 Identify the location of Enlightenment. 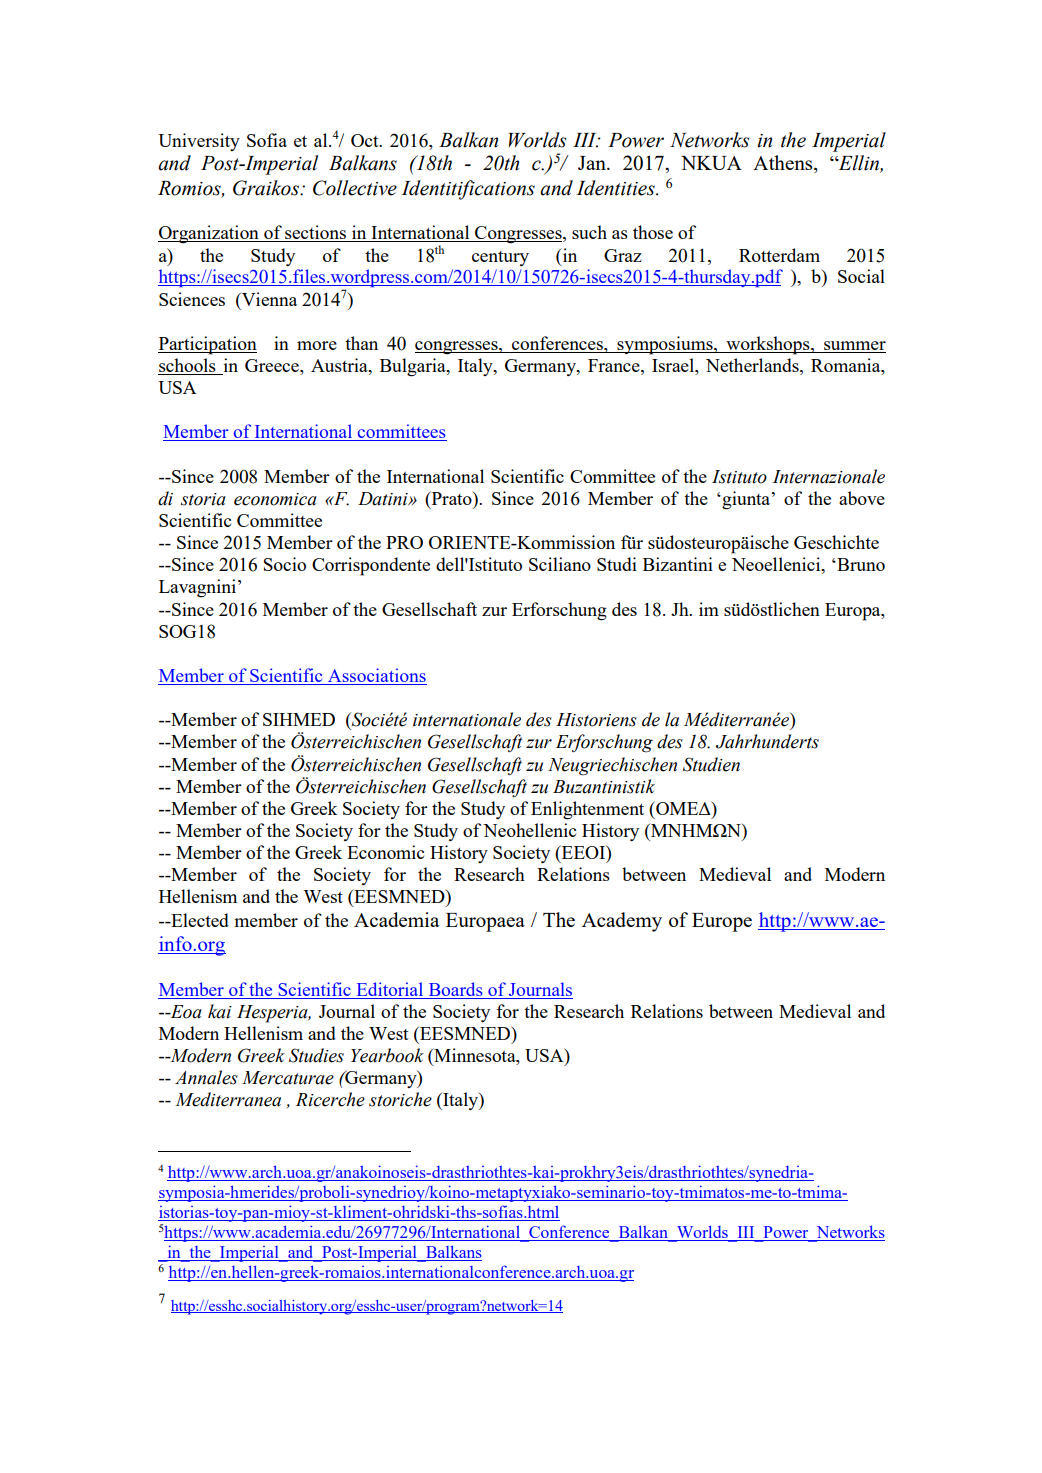
(587, 810).
